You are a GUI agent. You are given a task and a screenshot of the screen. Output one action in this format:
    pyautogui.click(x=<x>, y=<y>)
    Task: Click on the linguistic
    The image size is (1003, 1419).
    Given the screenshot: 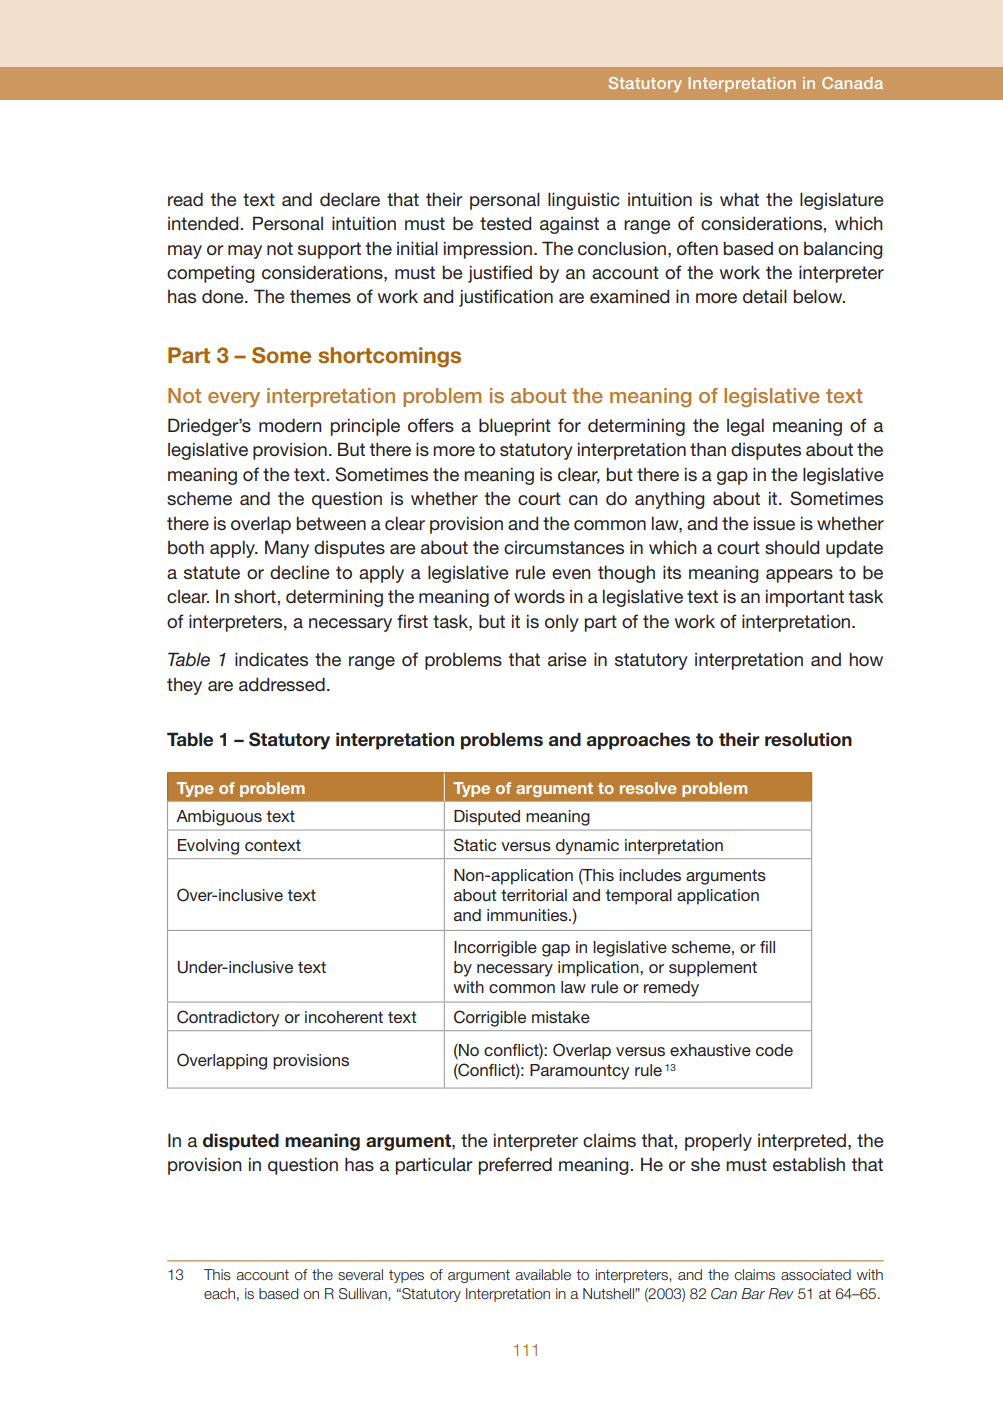 What is the action you would take?
    pyautogui.click(x=584, y=201)
